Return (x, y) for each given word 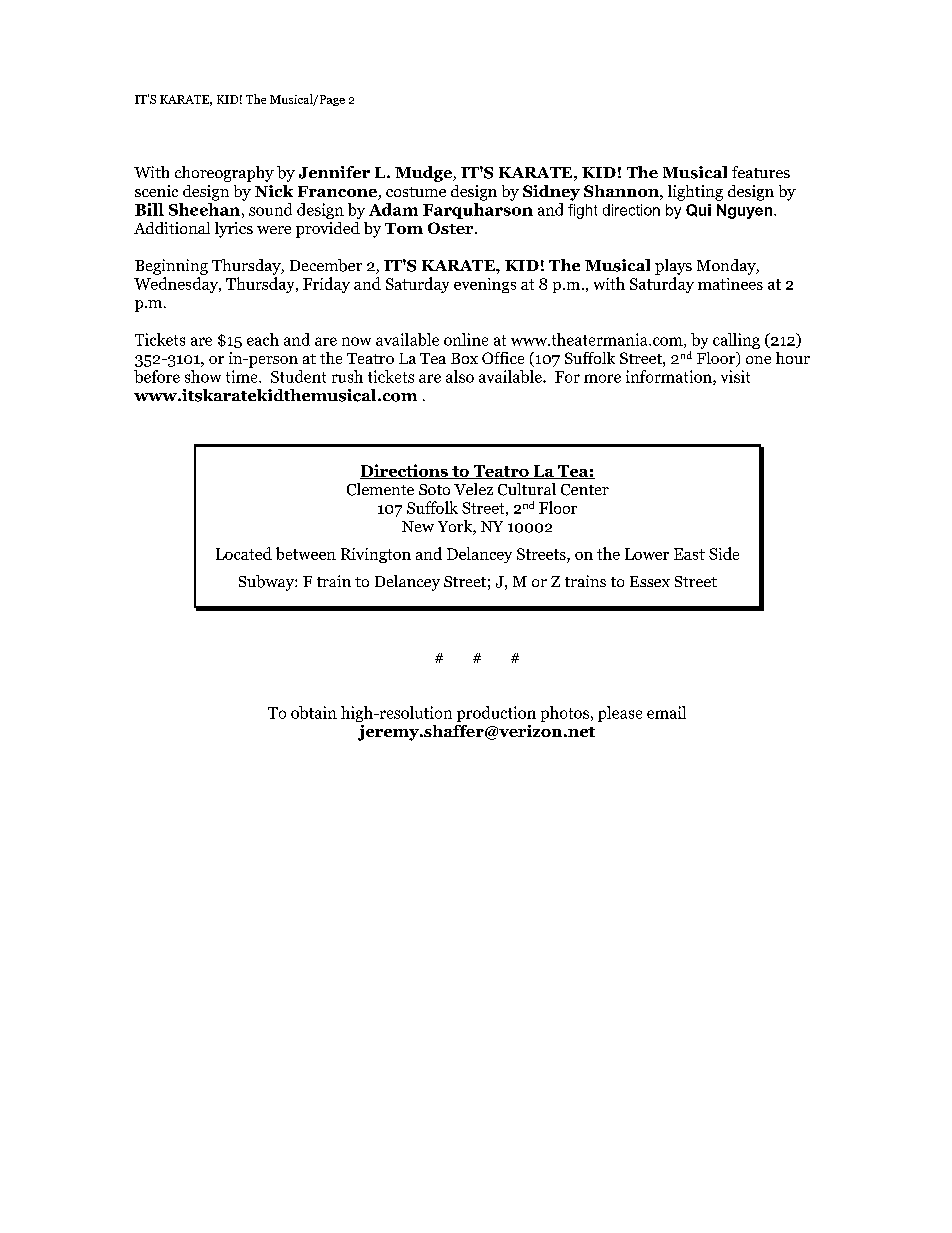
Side (724, 553)
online (466, 339)
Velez (473, 489)
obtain (314, 712)
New (418, 526)
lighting (695, 193)
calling (736, 341)
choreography (224, 174)
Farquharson (478, 211)
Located (244, 553)
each (263, 339)
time (243, 376)
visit (735, 376)
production (496, 714)
